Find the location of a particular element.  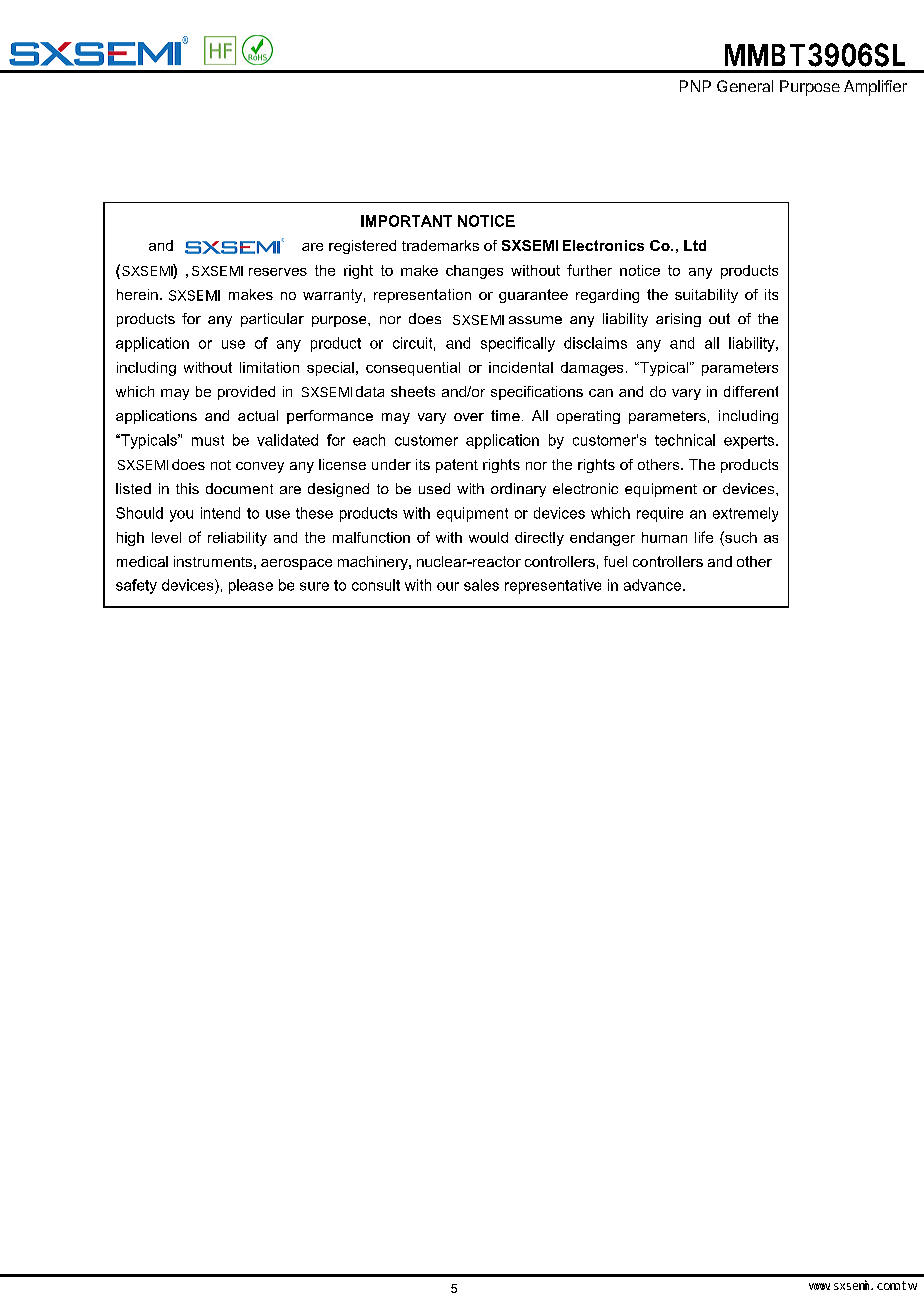

please is located at coordinates (251, 586).
